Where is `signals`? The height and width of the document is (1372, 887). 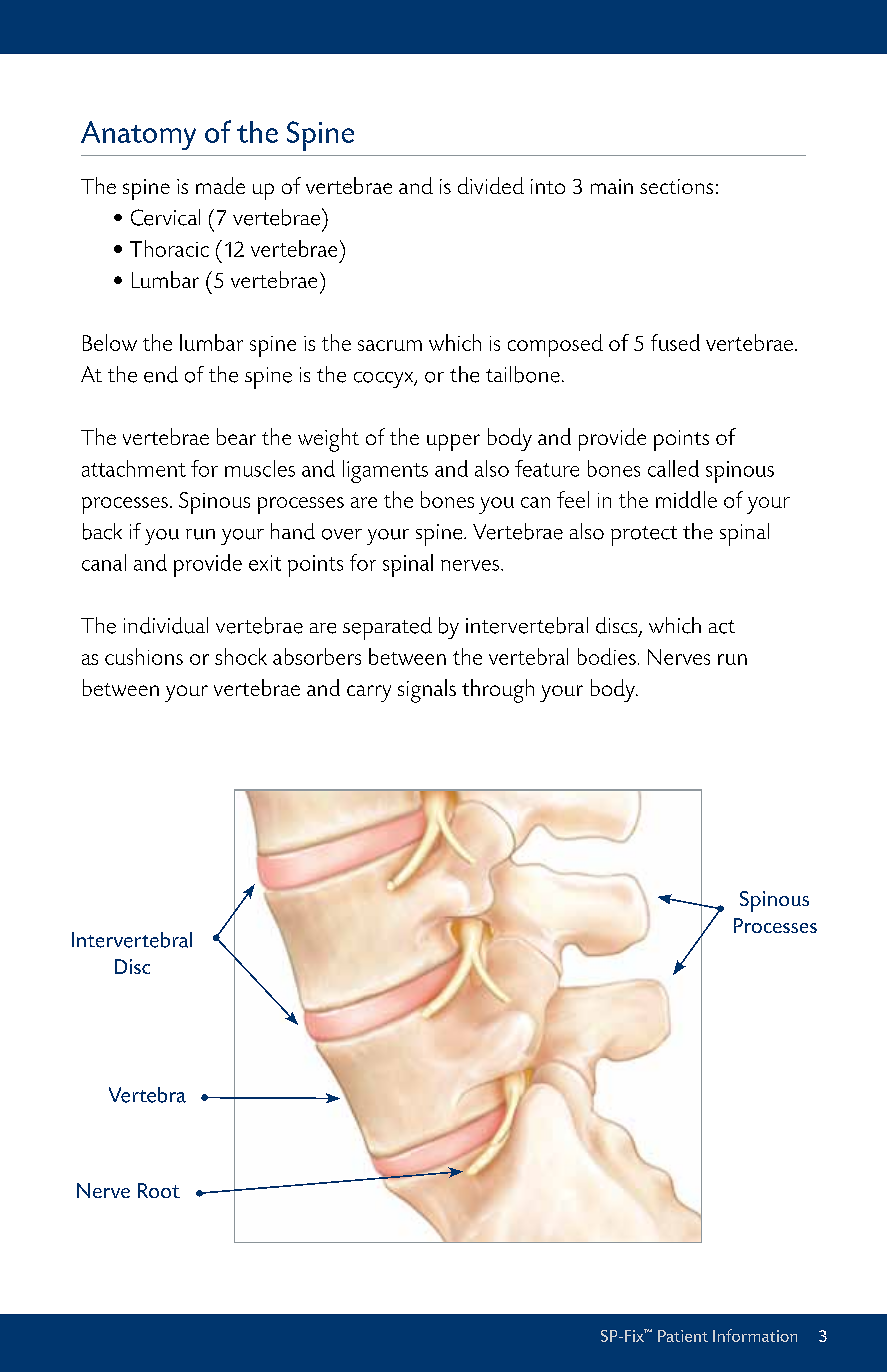
signals is located at coordinates (427, 691).
